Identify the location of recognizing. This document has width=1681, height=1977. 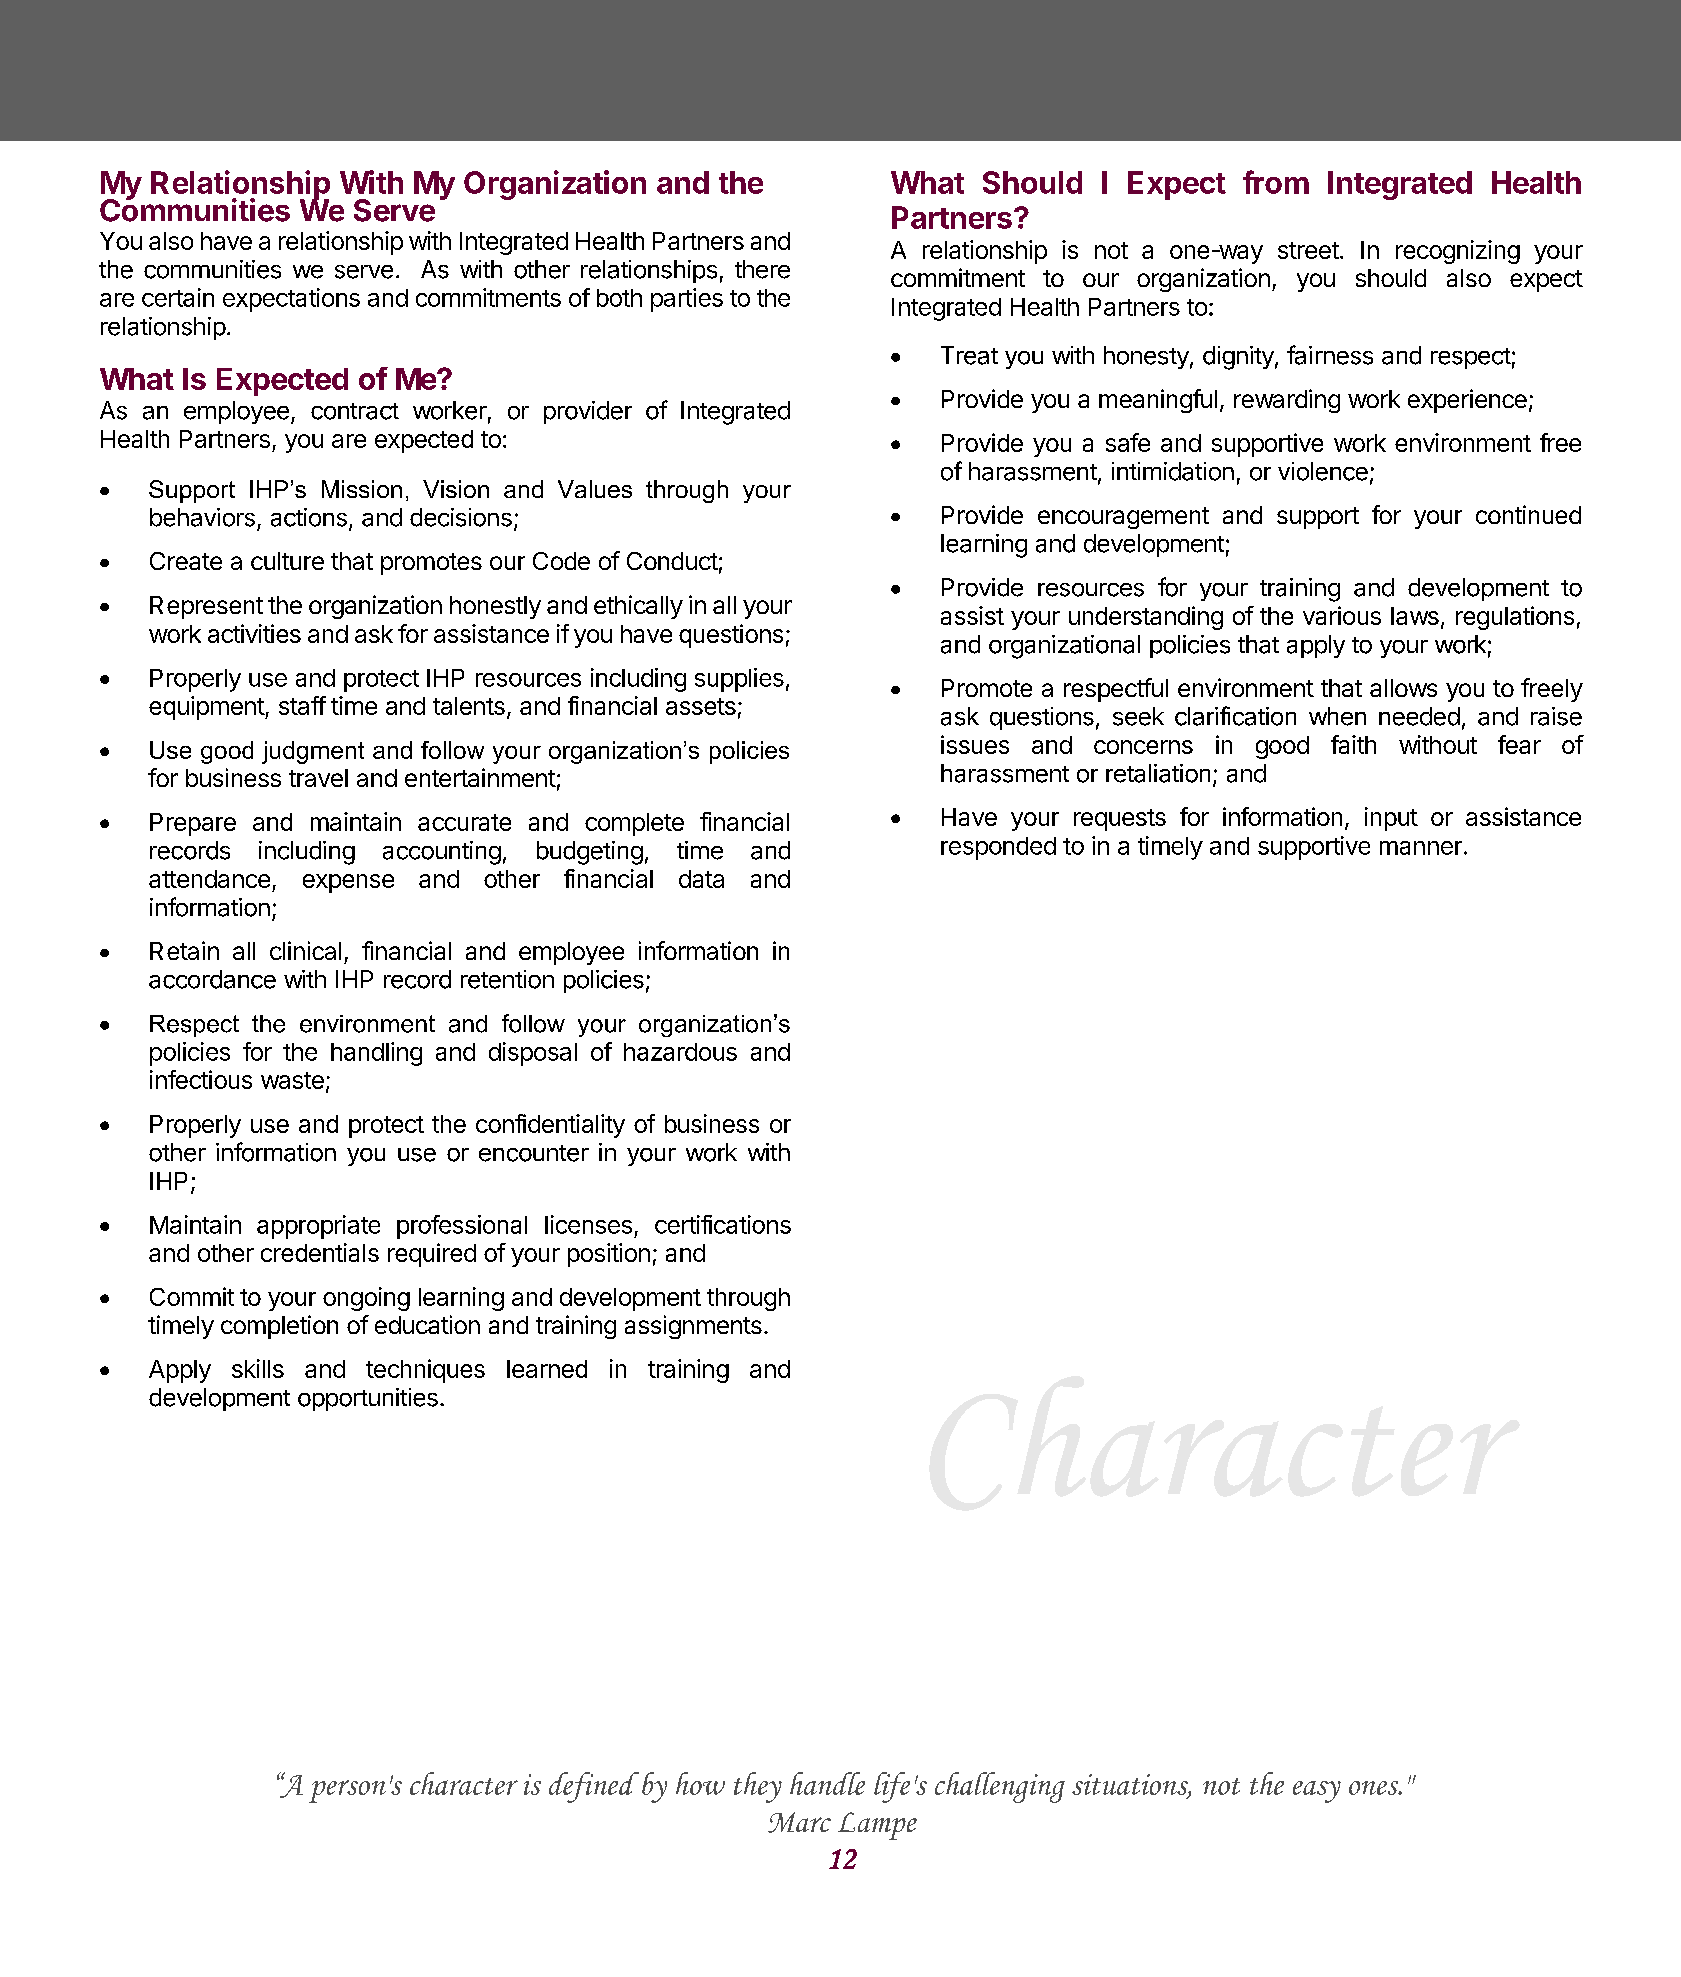
(1458, 252).
